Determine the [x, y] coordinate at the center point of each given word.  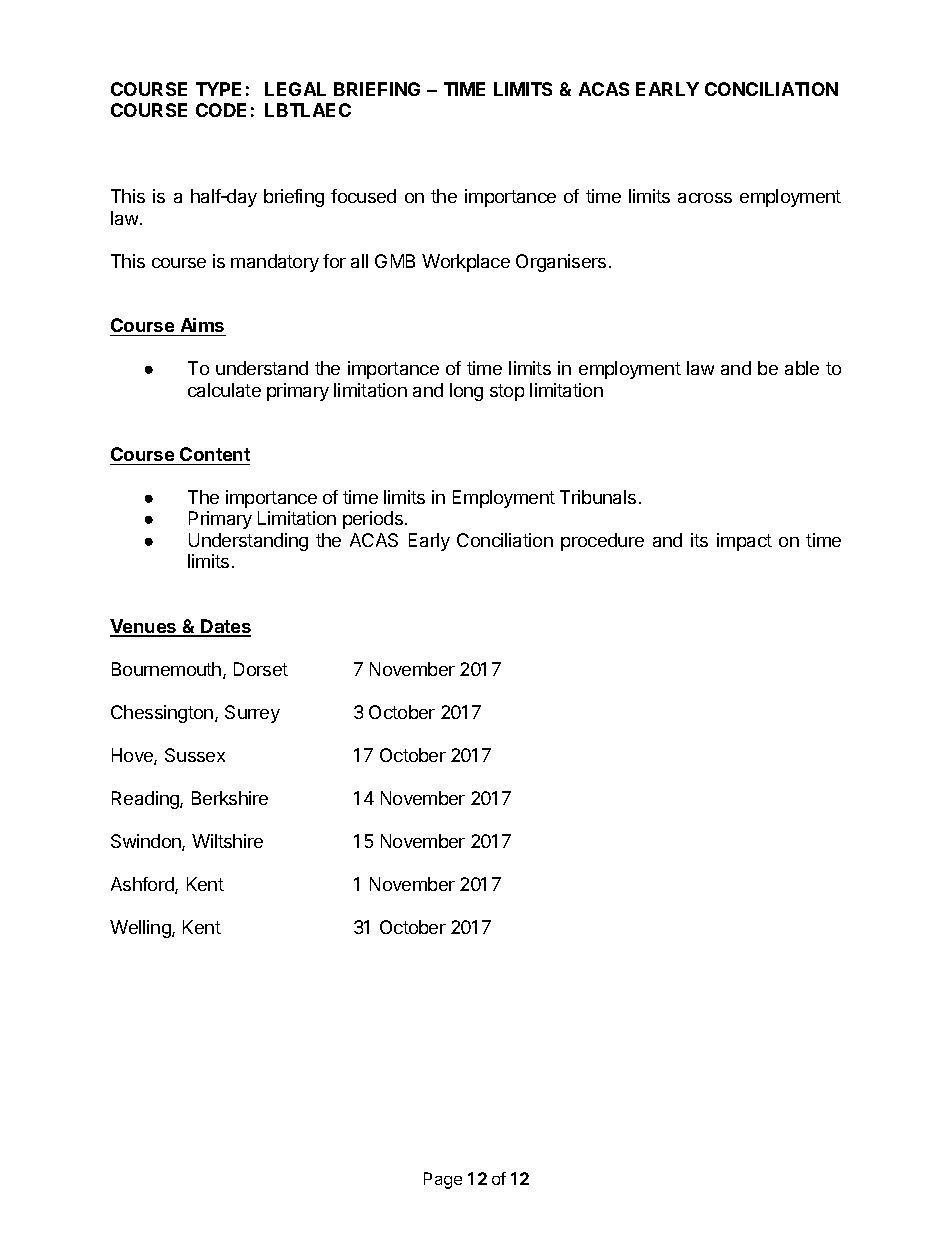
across [705, 198]
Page [443, 1180]
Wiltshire [227, 841]
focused [363, 196]
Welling [141, 929]
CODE [221, 110]
